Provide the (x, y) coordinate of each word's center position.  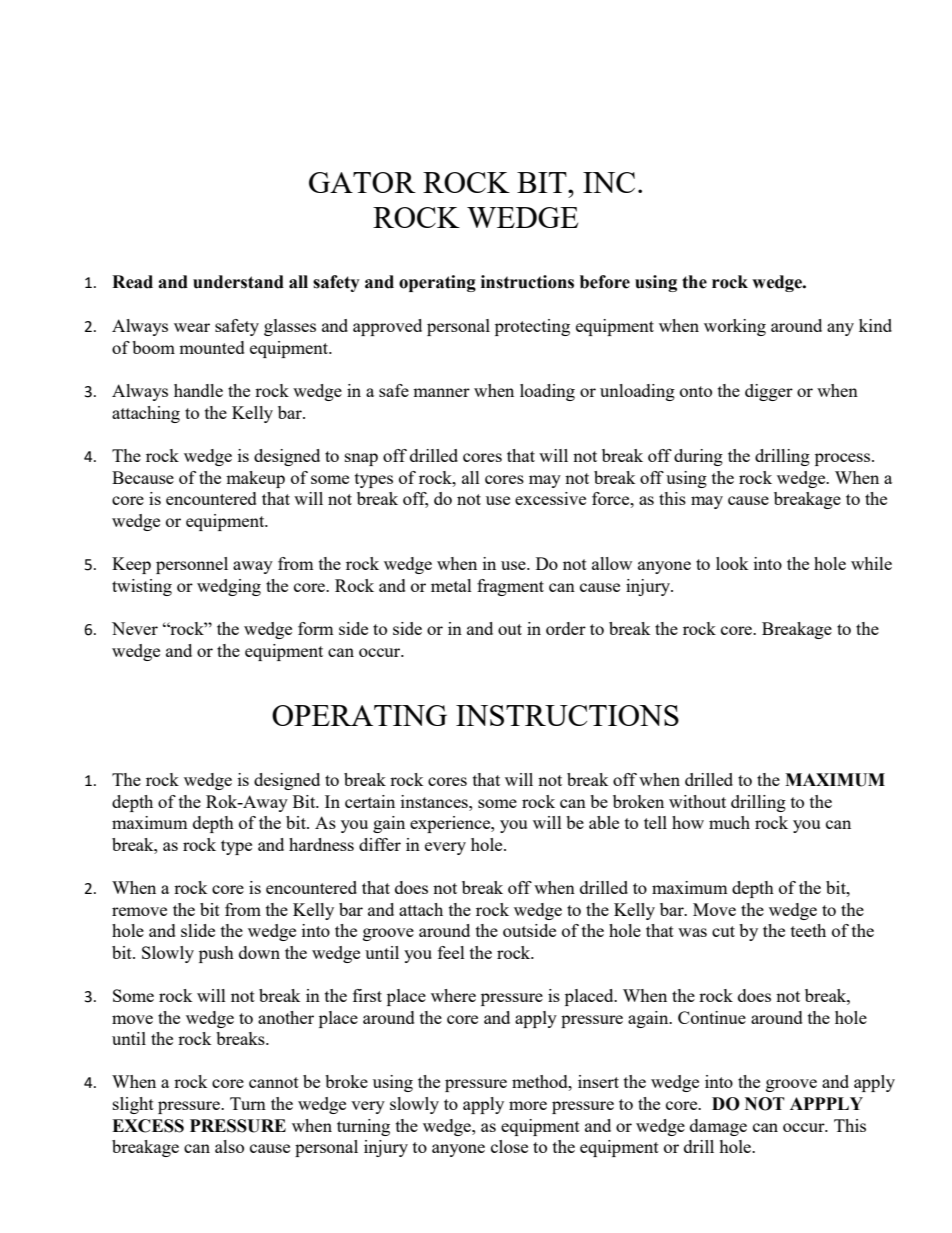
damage (718, 1127)
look (732, 563)
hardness (321, 844)
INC (609, 182)
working (735, 327)
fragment (510, 587)
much (729, 822)
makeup (255, 479)
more (528, 1105)
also (229, 1146)
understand (238, 282)
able (604, 822)
